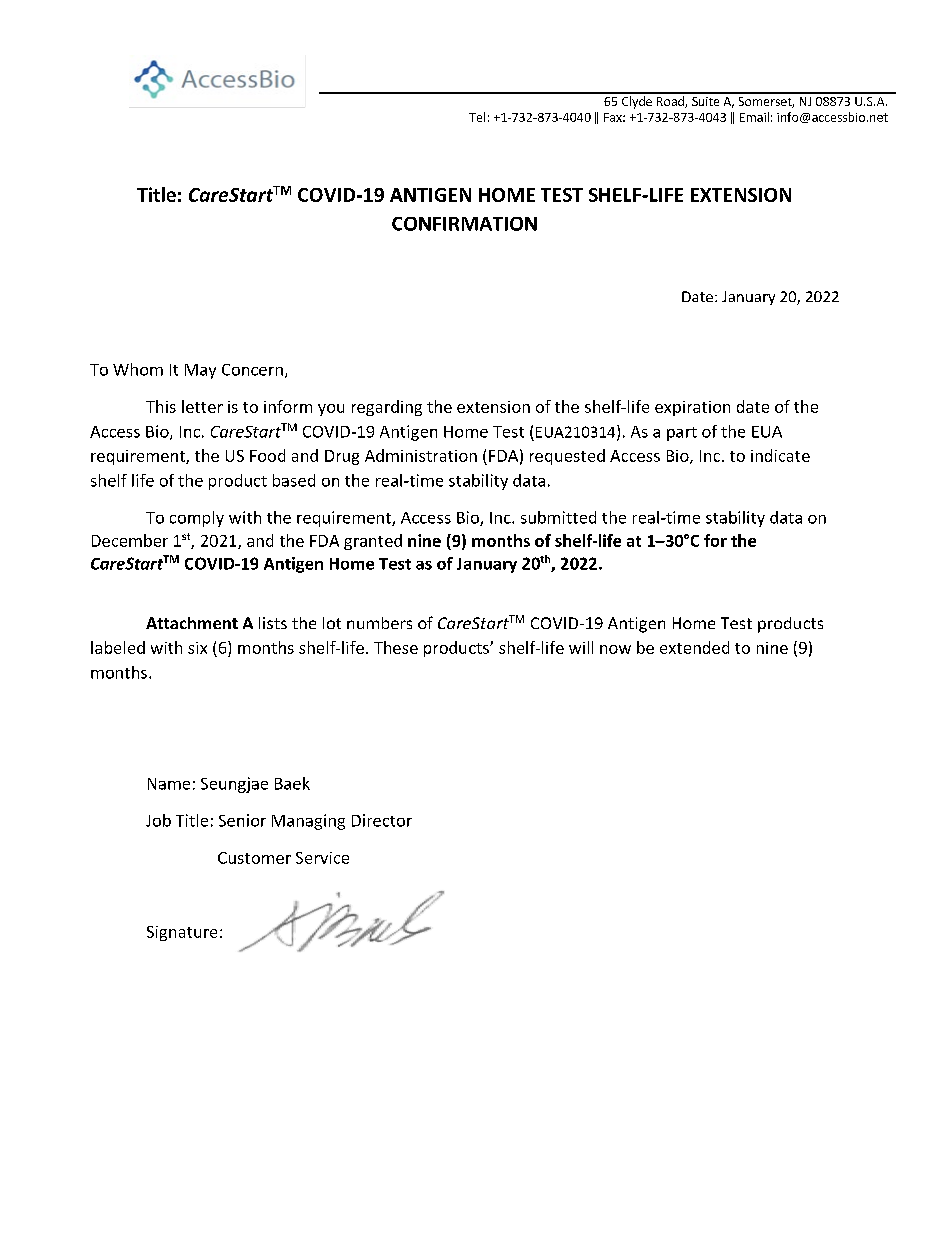 The height and width of the screenshot is (1233, 952). I want to click on CONFIRMATION, so click(464, 224).
